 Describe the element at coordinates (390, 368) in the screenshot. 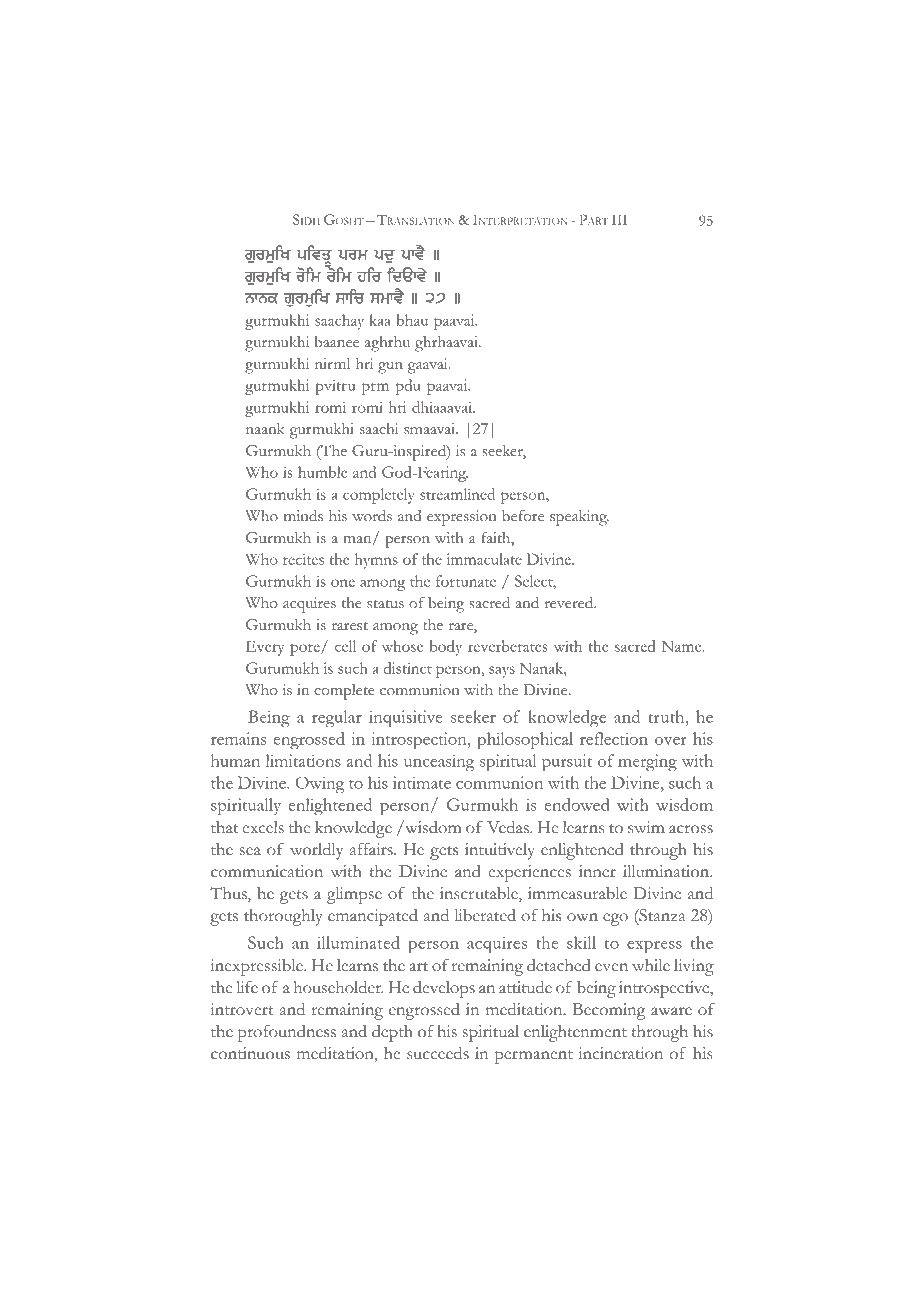

I see `gun` at that location.
